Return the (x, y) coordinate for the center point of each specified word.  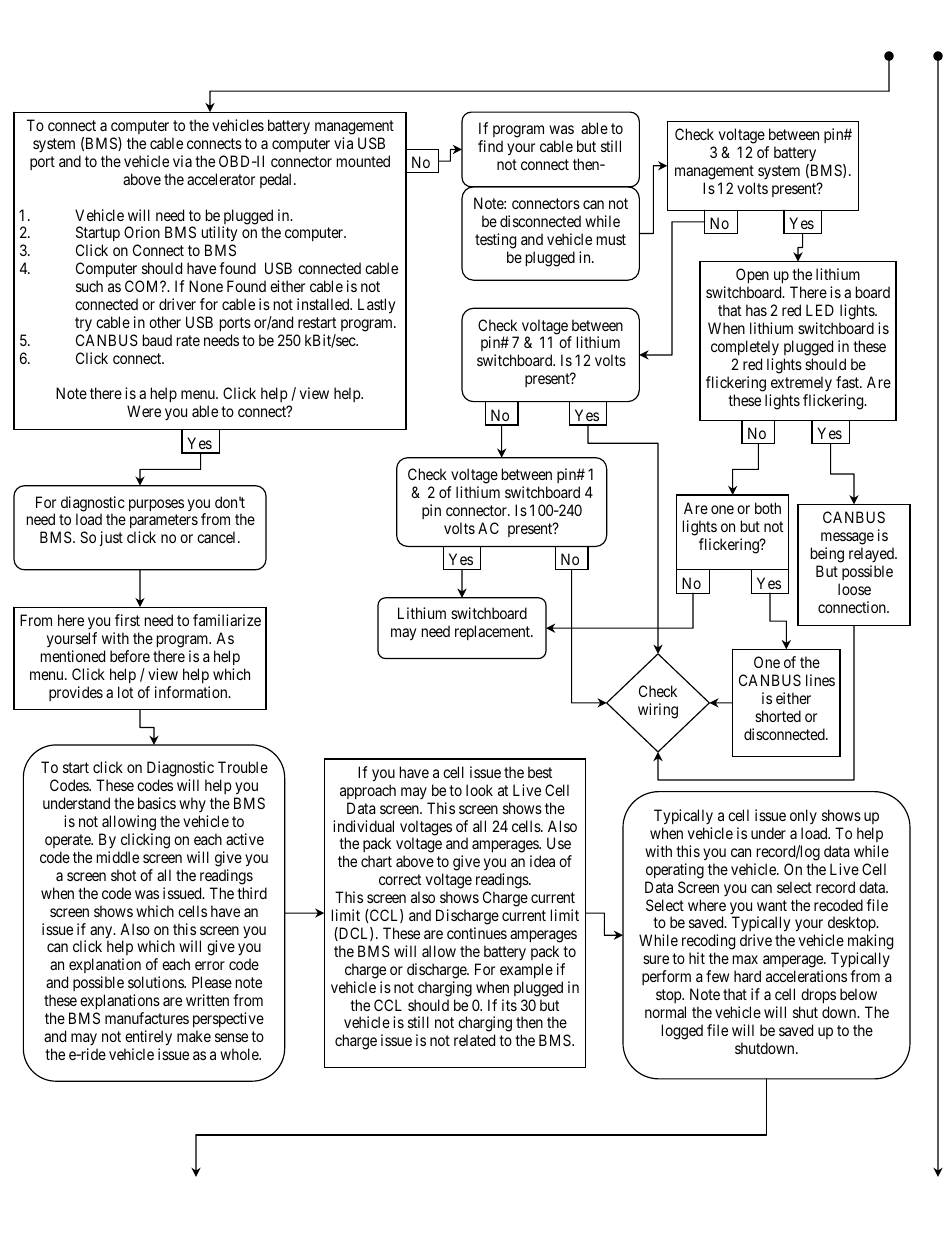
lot (125, 692)
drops (818, 995)
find (490, 146)
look (479, 790)
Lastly (376, 306)
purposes (156, 505)
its (509, 1005)
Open (752, 277)
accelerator (221, 179)
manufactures (147, 1018)
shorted (778, 716)
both (768, 508)
